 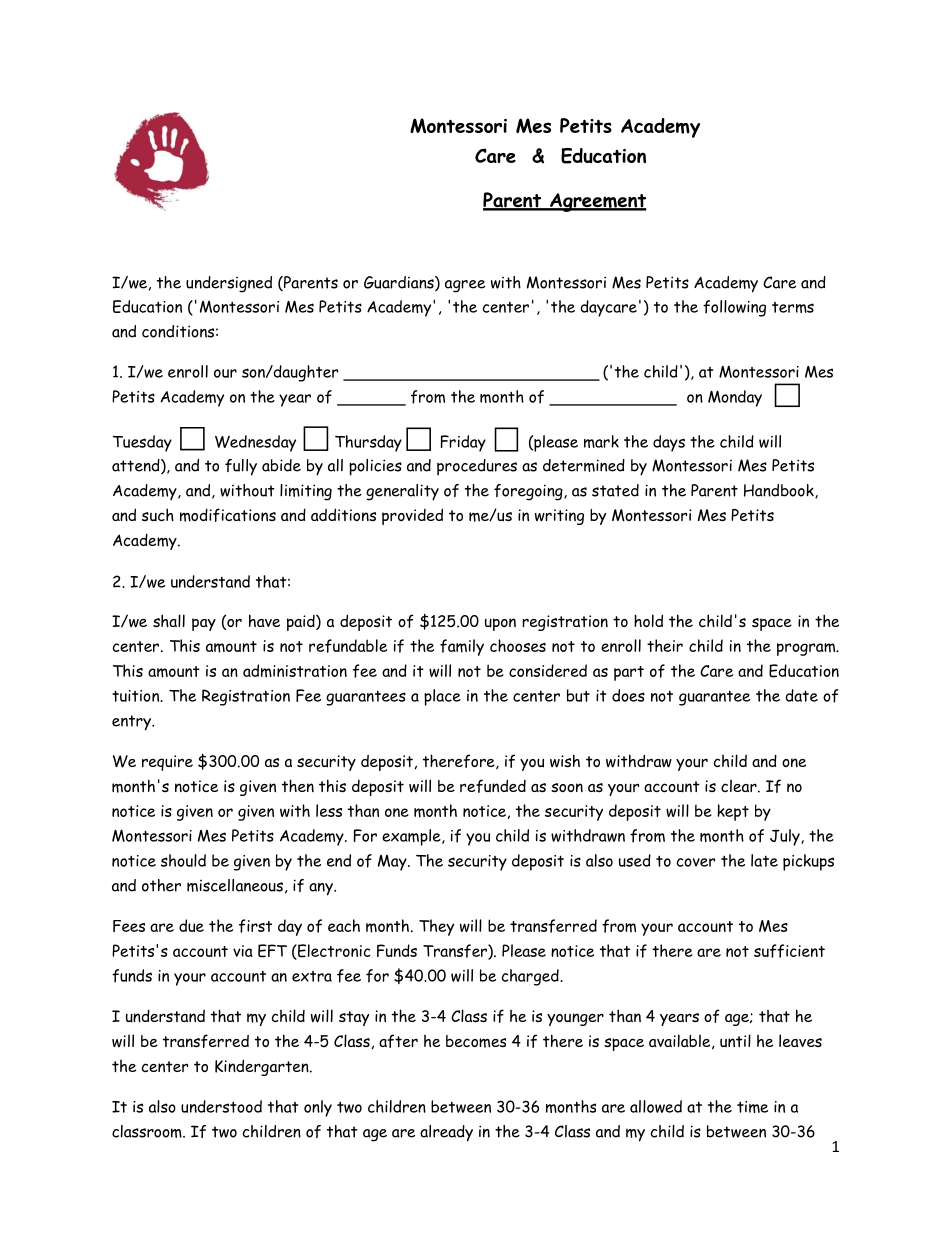 I want to click on pay, so click(x=204, y=624).
